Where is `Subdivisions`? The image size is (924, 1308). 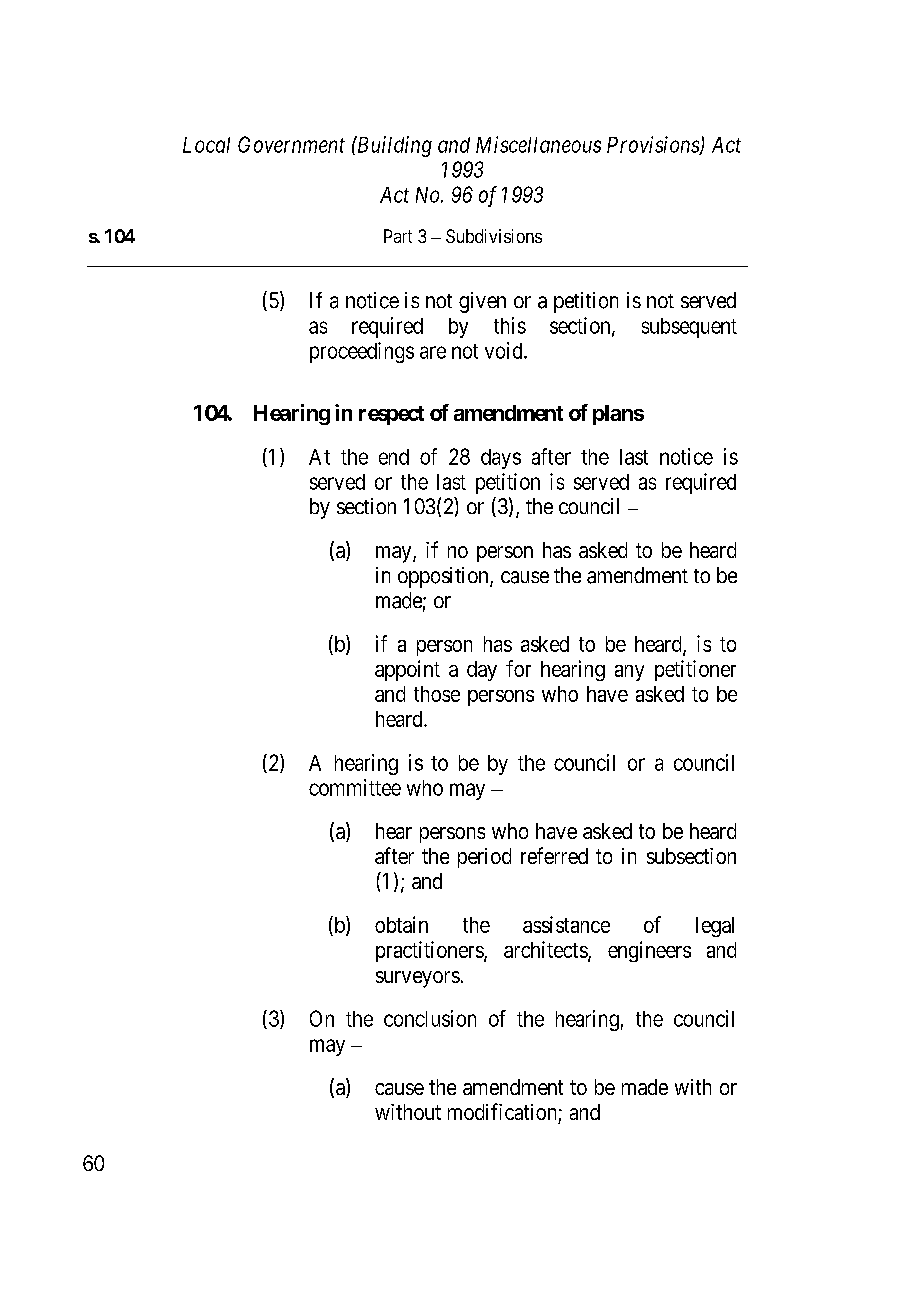 Subdivisions is located at coordinates (494, 236).
